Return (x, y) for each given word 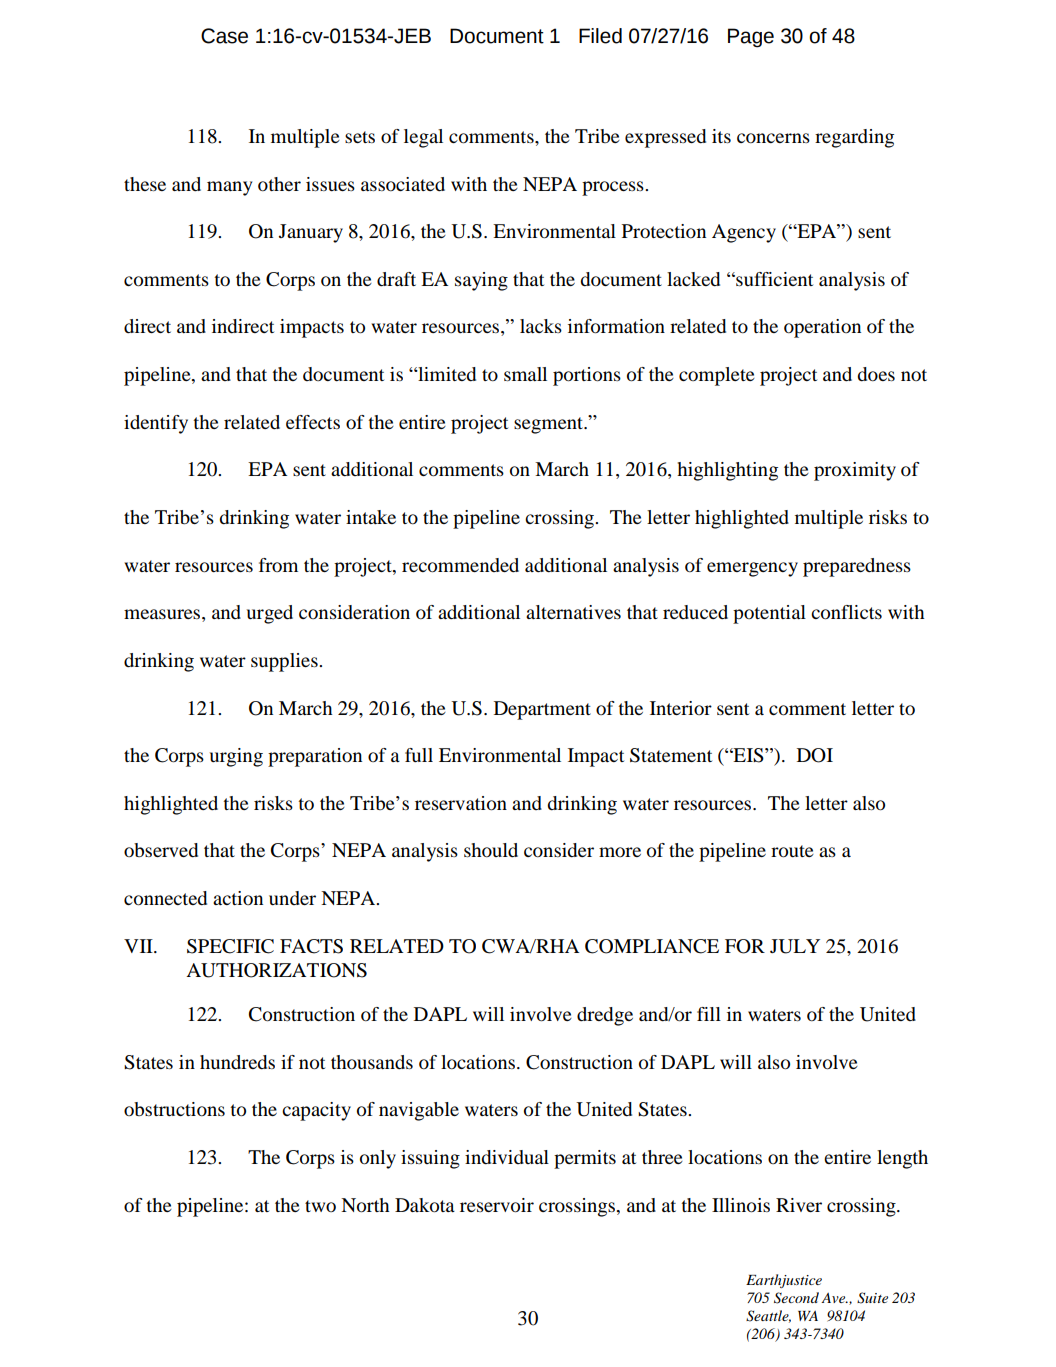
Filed (600, 36)
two (320, 1206)
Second (796, 1298)
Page (751, 38)
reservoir (497, 1205)
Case (224, 36)
